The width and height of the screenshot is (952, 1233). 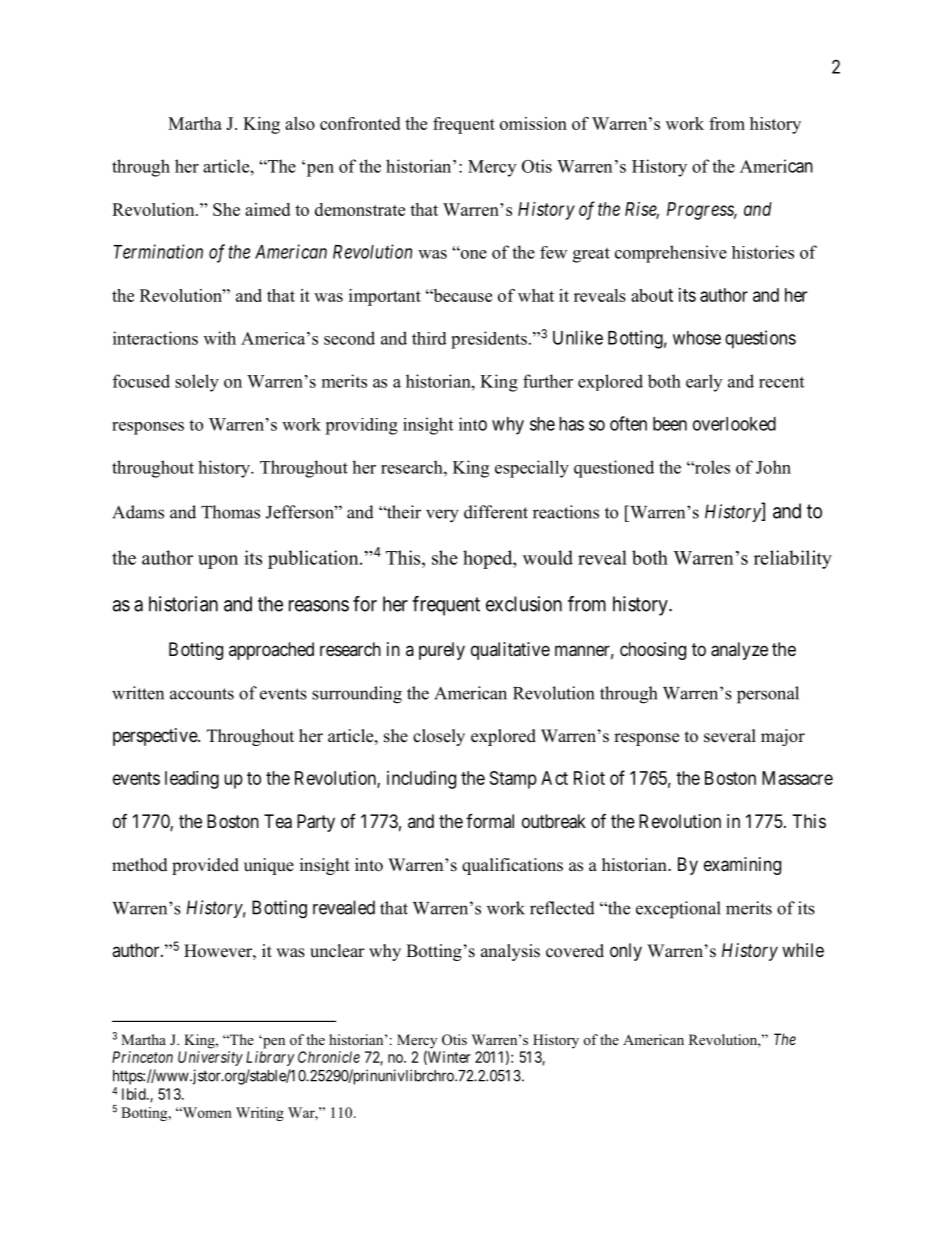 I want to click on omission, so click(x=533, y=123).
